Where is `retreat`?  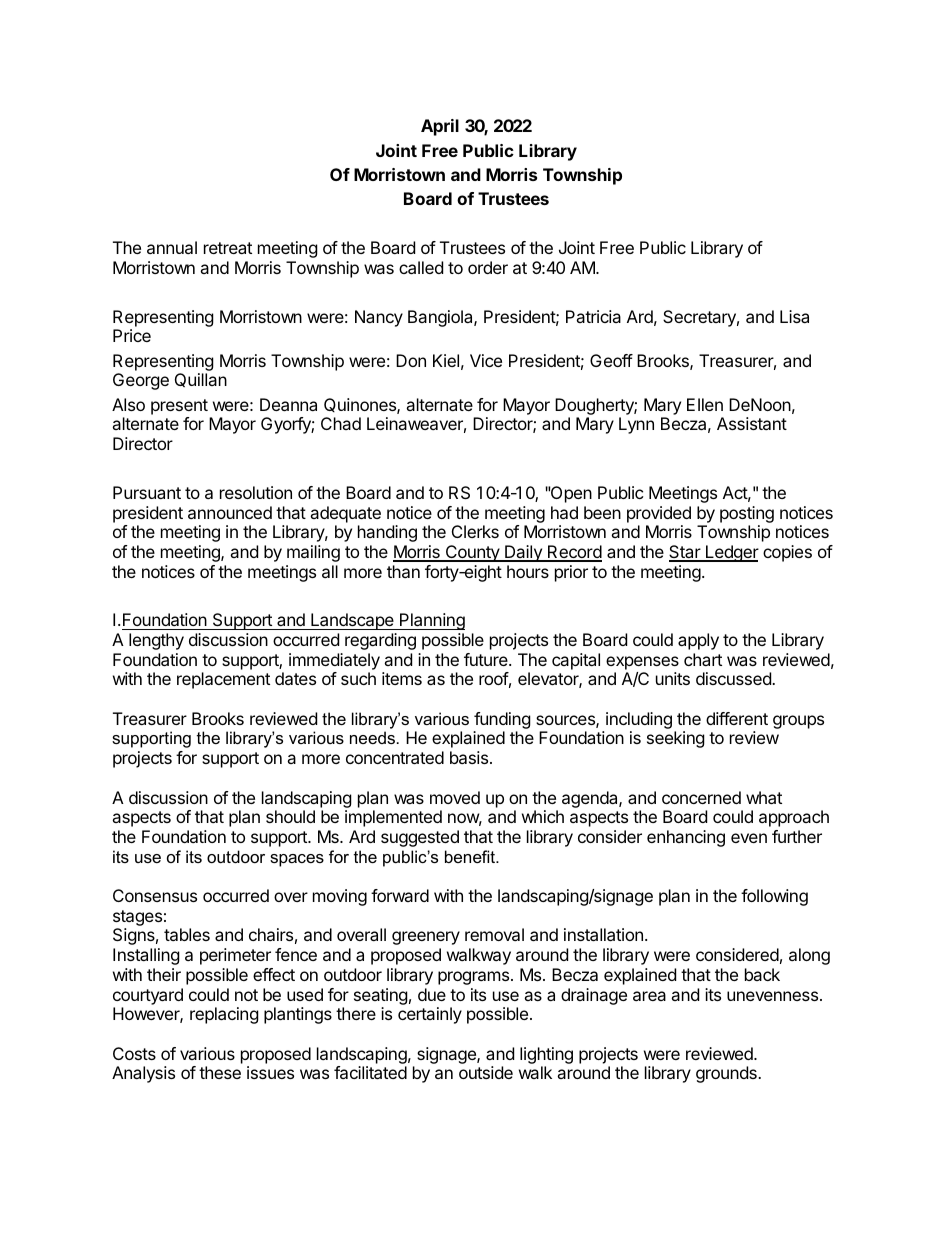
retreat is located at coordinates (228, 248).
